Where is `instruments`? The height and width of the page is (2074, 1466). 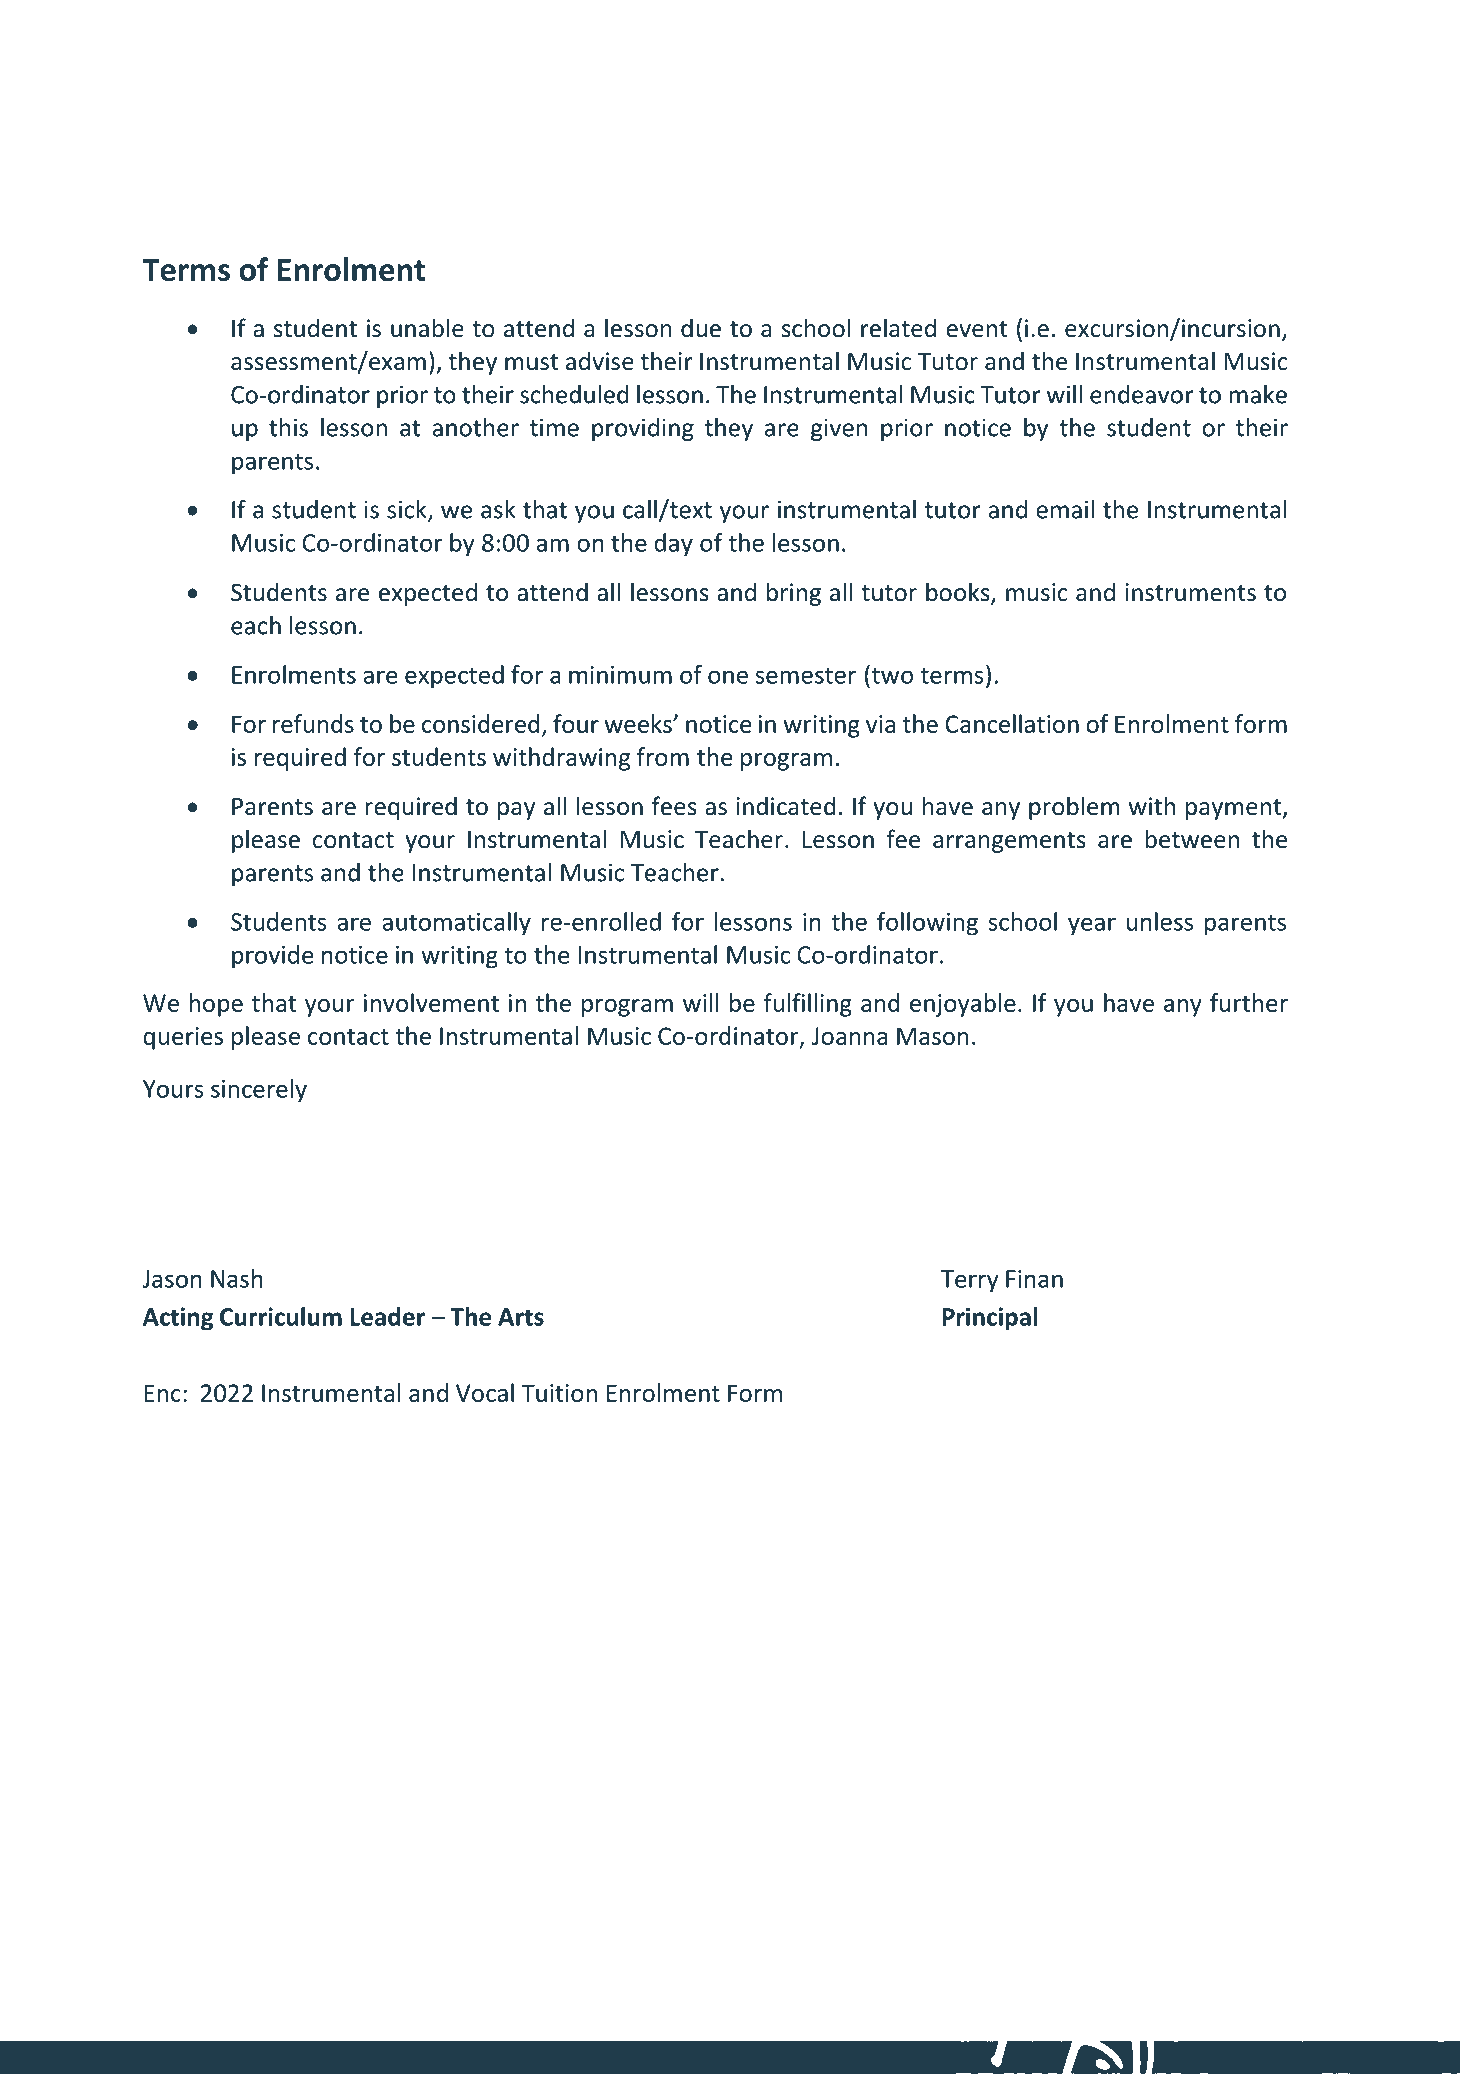 instruments is located at coordinates (1190, 592).
